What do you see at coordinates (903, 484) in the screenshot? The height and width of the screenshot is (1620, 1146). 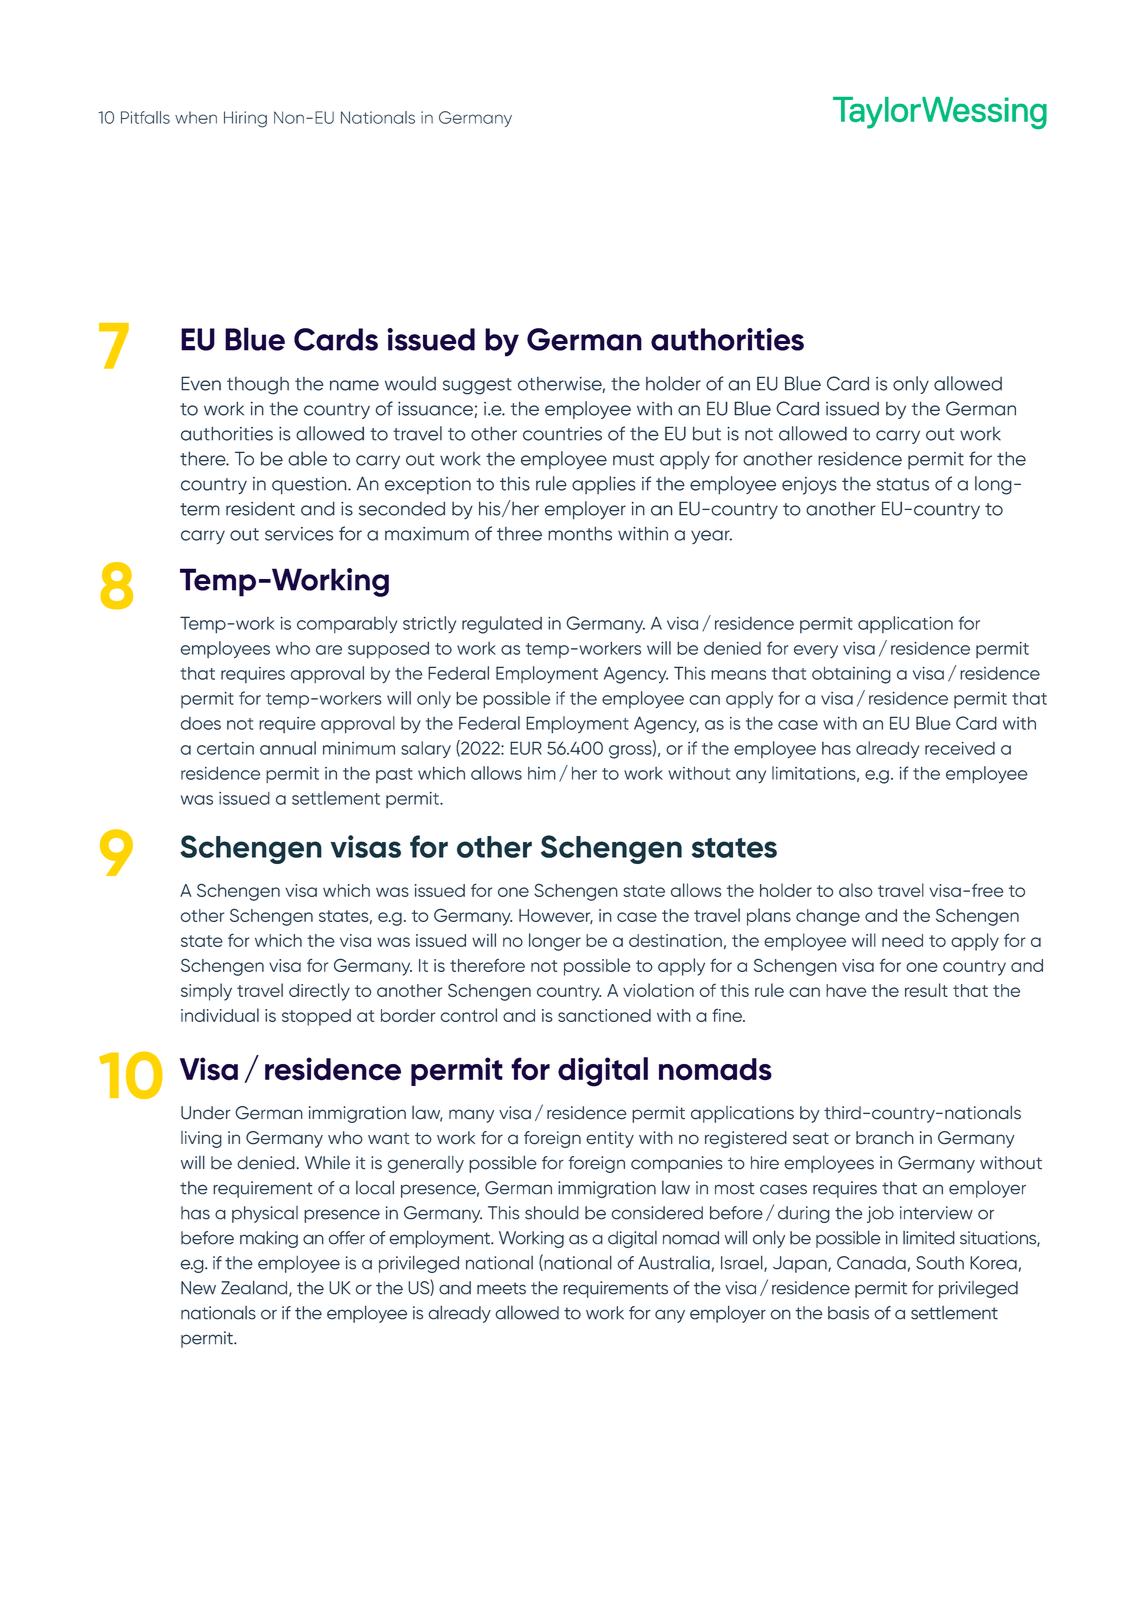 I see `status` at bounding box center [903, 484].
